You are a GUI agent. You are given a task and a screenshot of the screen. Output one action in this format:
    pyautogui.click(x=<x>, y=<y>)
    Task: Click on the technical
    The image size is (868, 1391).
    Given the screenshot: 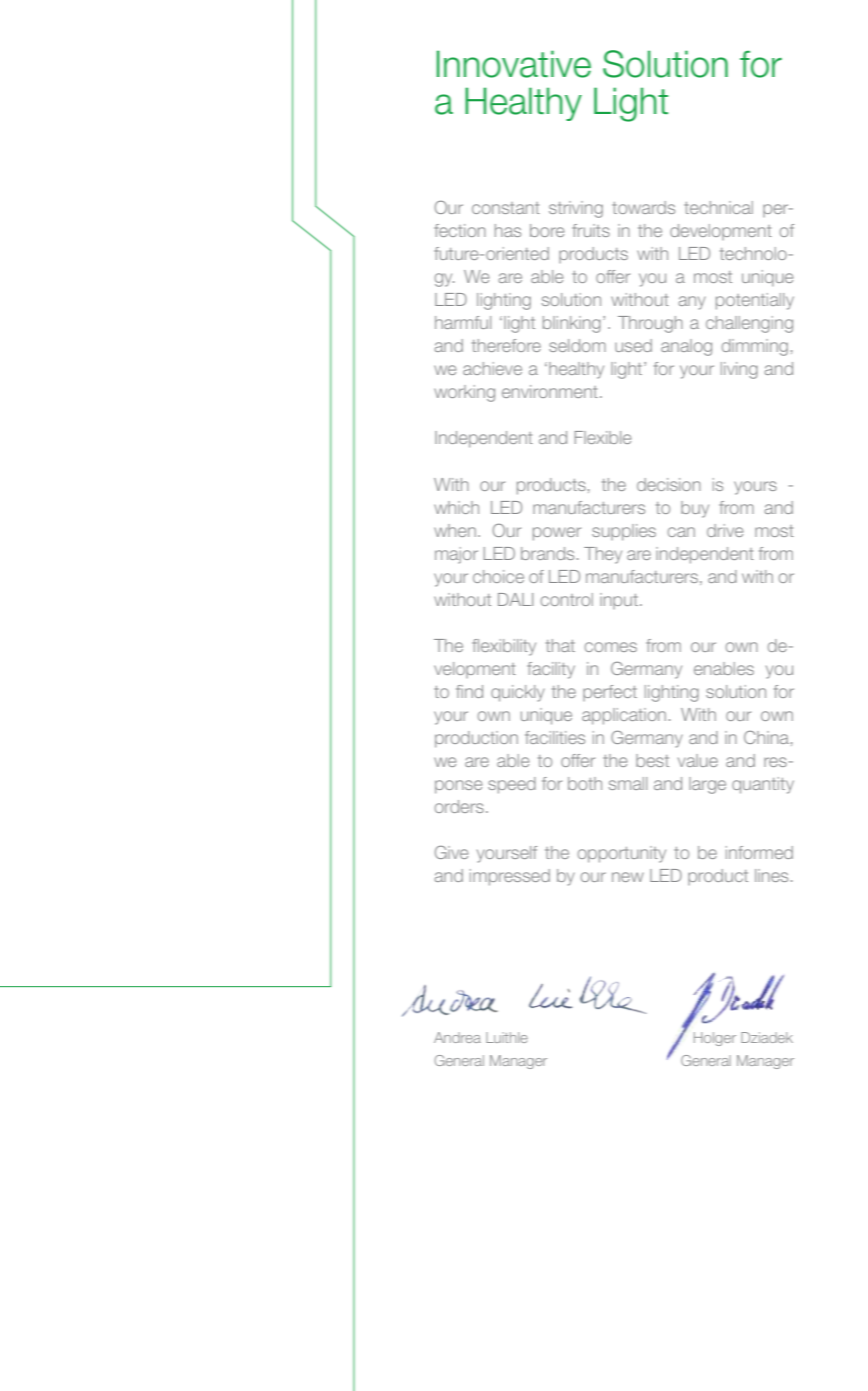 What is the action you would take?
    pyautogui.click(x=718, y=207)
